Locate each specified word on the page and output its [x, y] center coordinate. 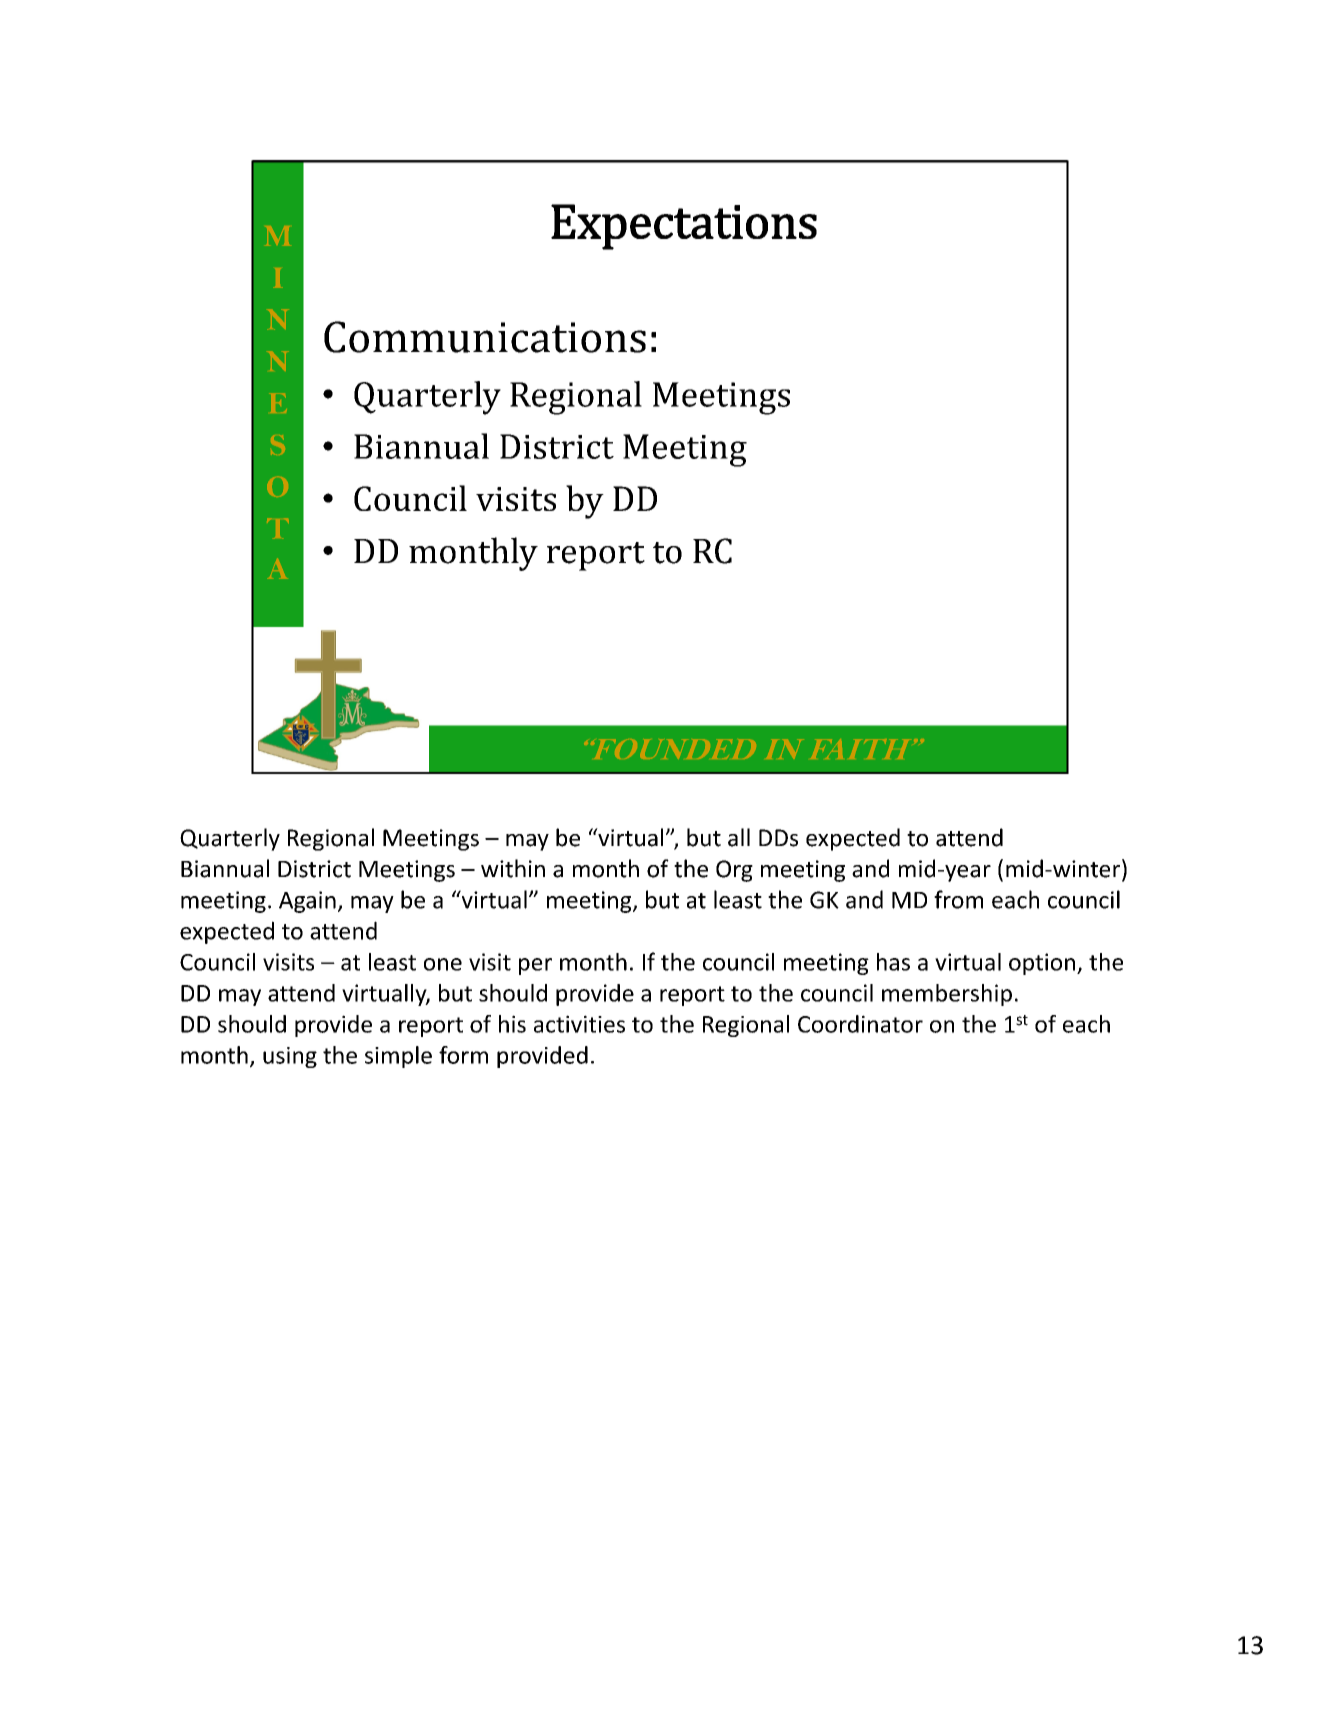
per [535, 966]
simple [398, 1057]
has [893, 962]
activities [579, 1024]
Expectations [684, 227]
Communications [485, 337]
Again [307, 902]
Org [734, 871]
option [1042, 964]
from [958, 899]
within [513, 868]
